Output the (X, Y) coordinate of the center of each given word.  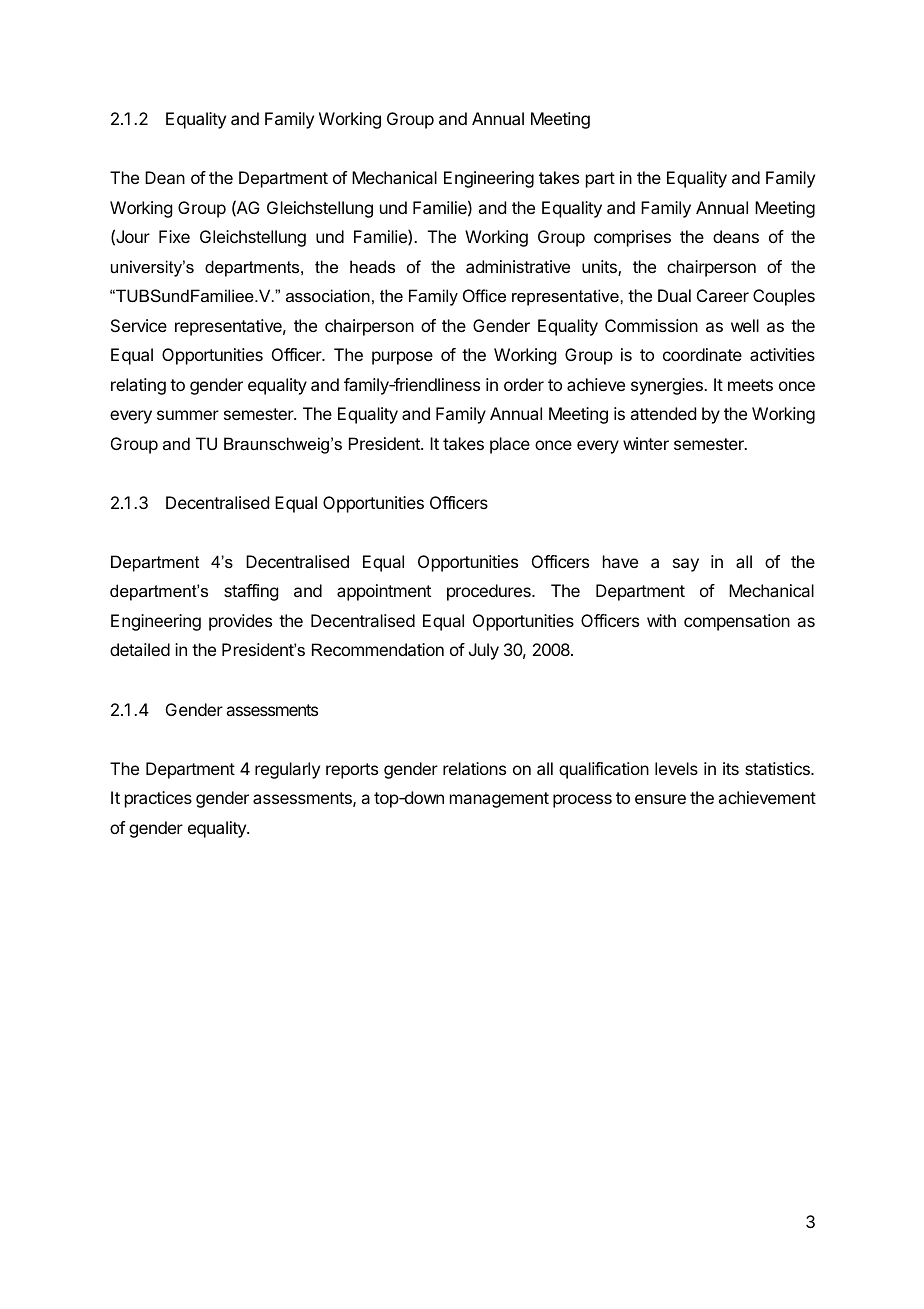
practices (158, 799)
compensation (737, 622)
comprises (632, 238)
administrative (518, 266)
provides (240, 622)
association (328, 295)
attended (663, 413)
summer (188, 415)
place (510, 445)
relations (474, 768)
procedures (490, 592)
